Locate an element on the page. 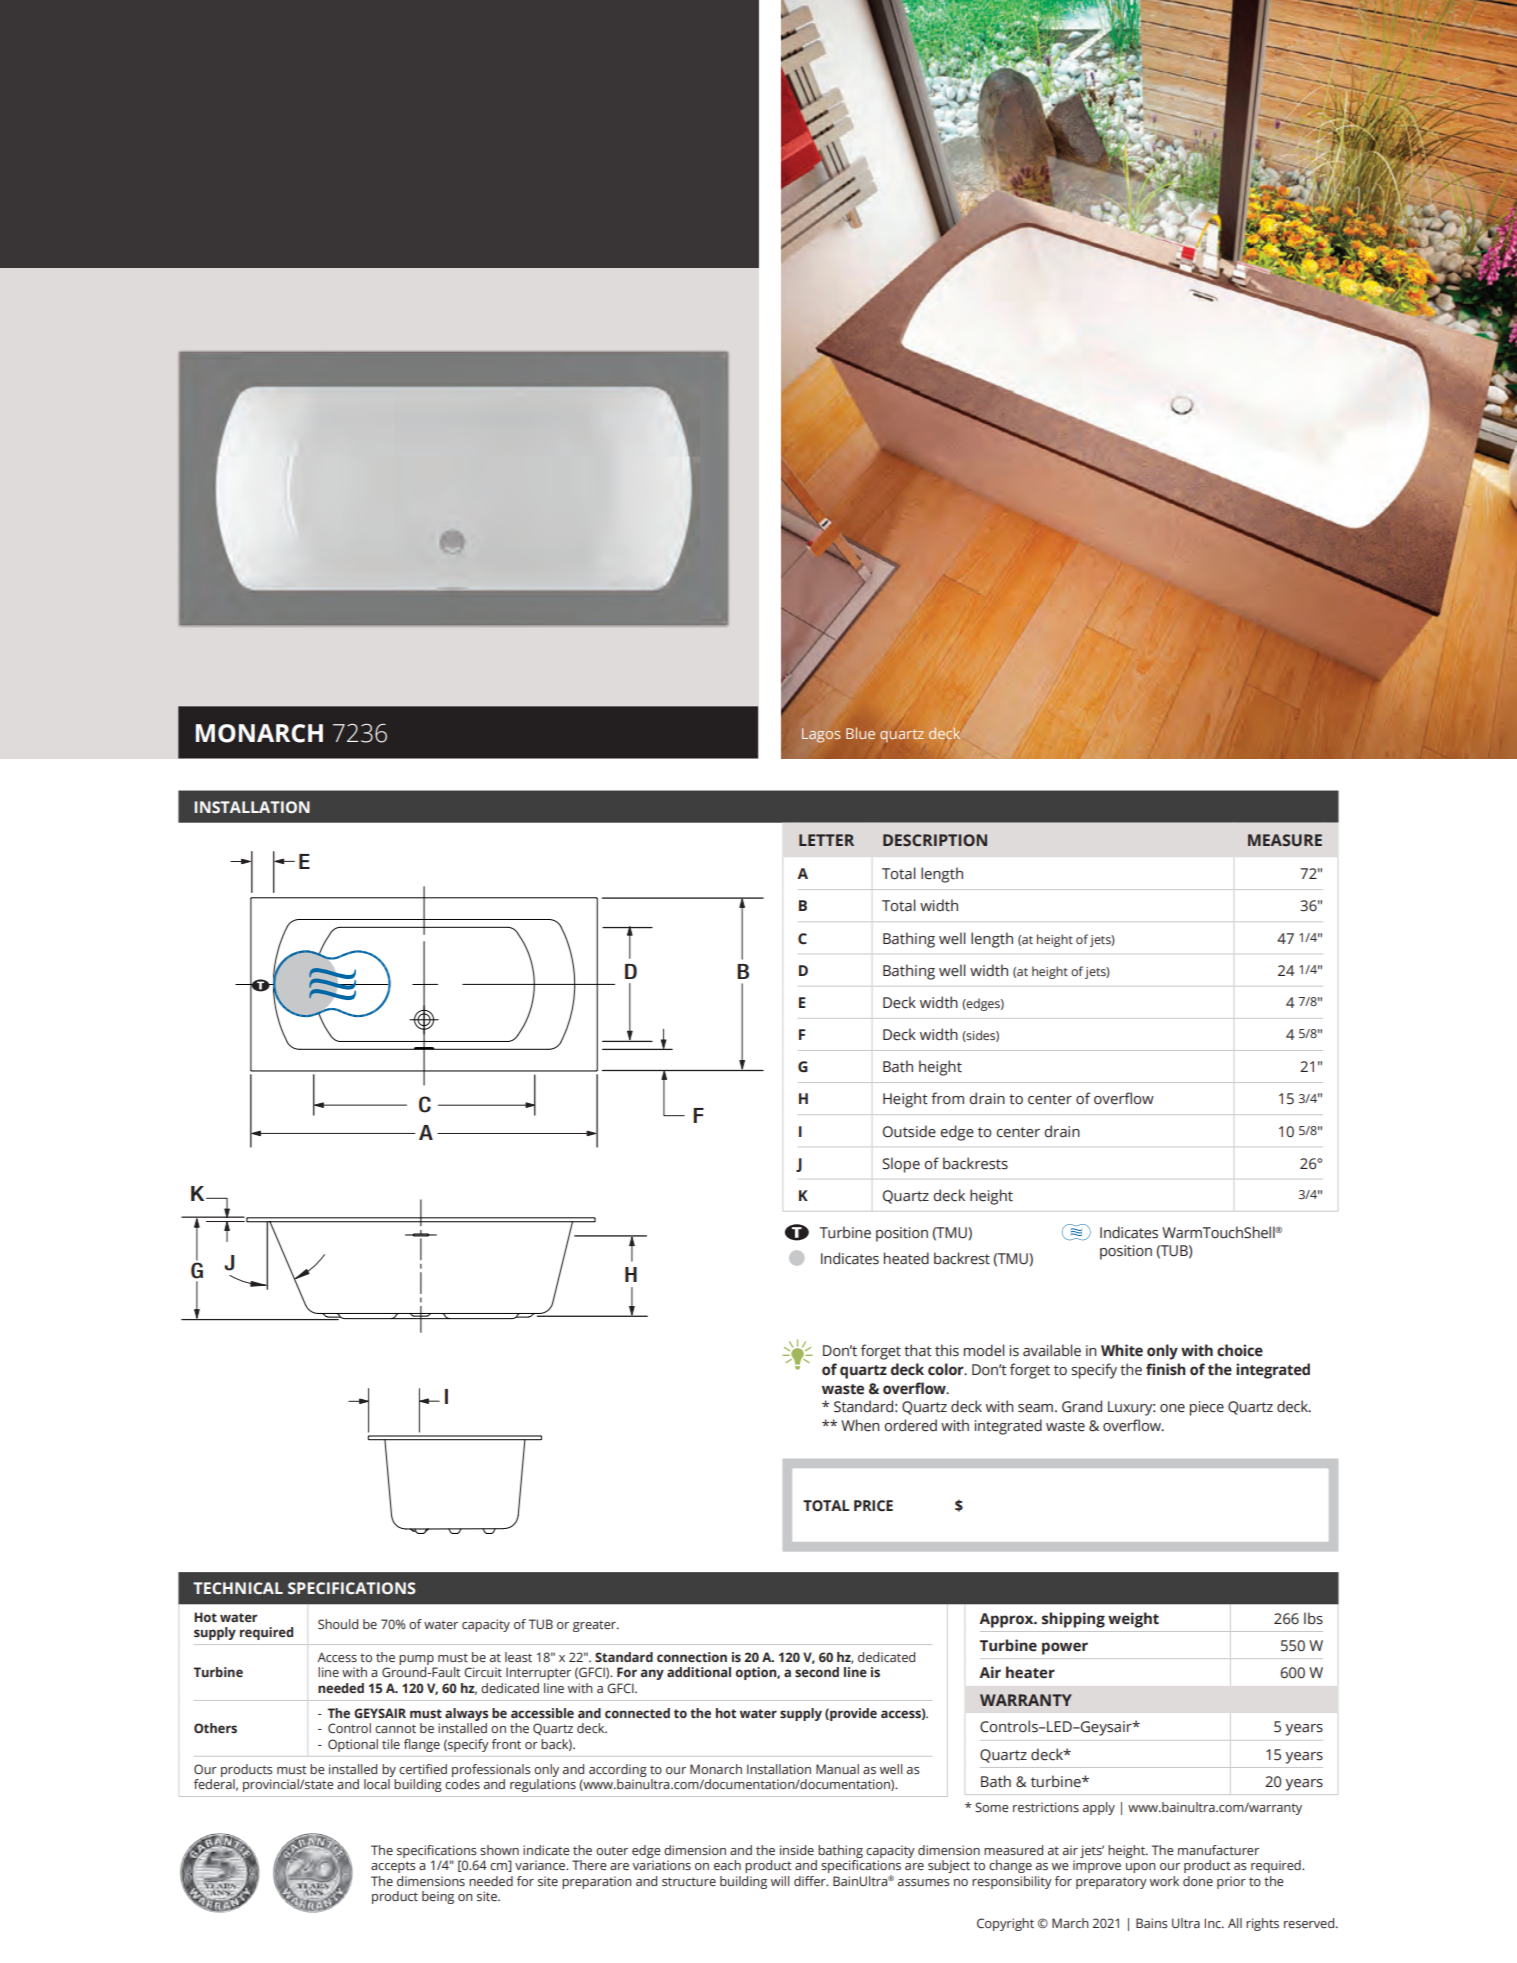  that is located at coordinates (918, 1350).
